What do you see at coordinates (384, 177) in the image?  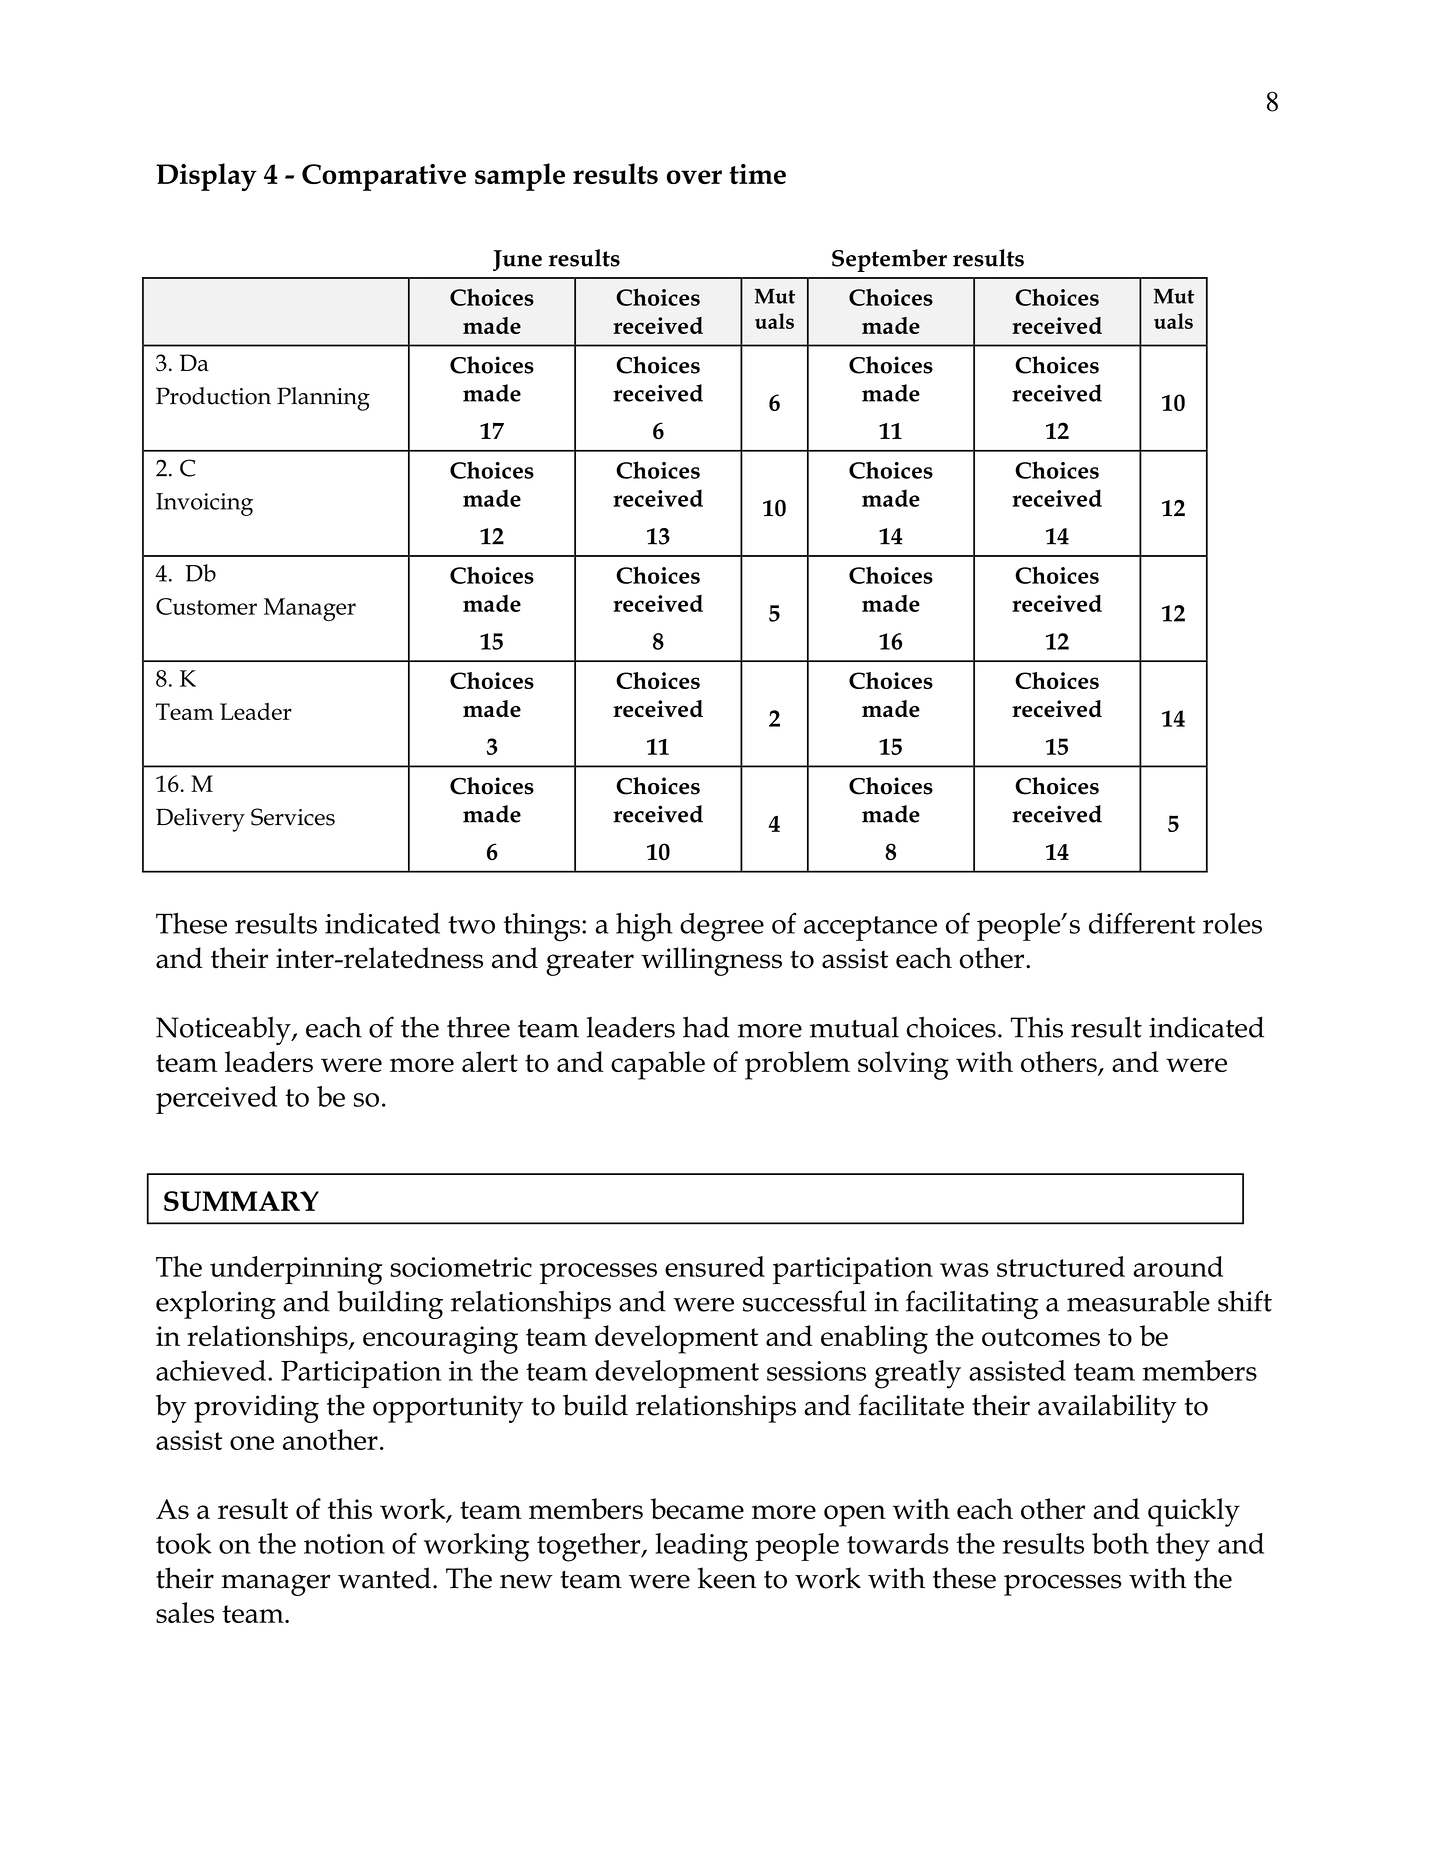 I see `Comparative` at bounding box center [384, 177].
